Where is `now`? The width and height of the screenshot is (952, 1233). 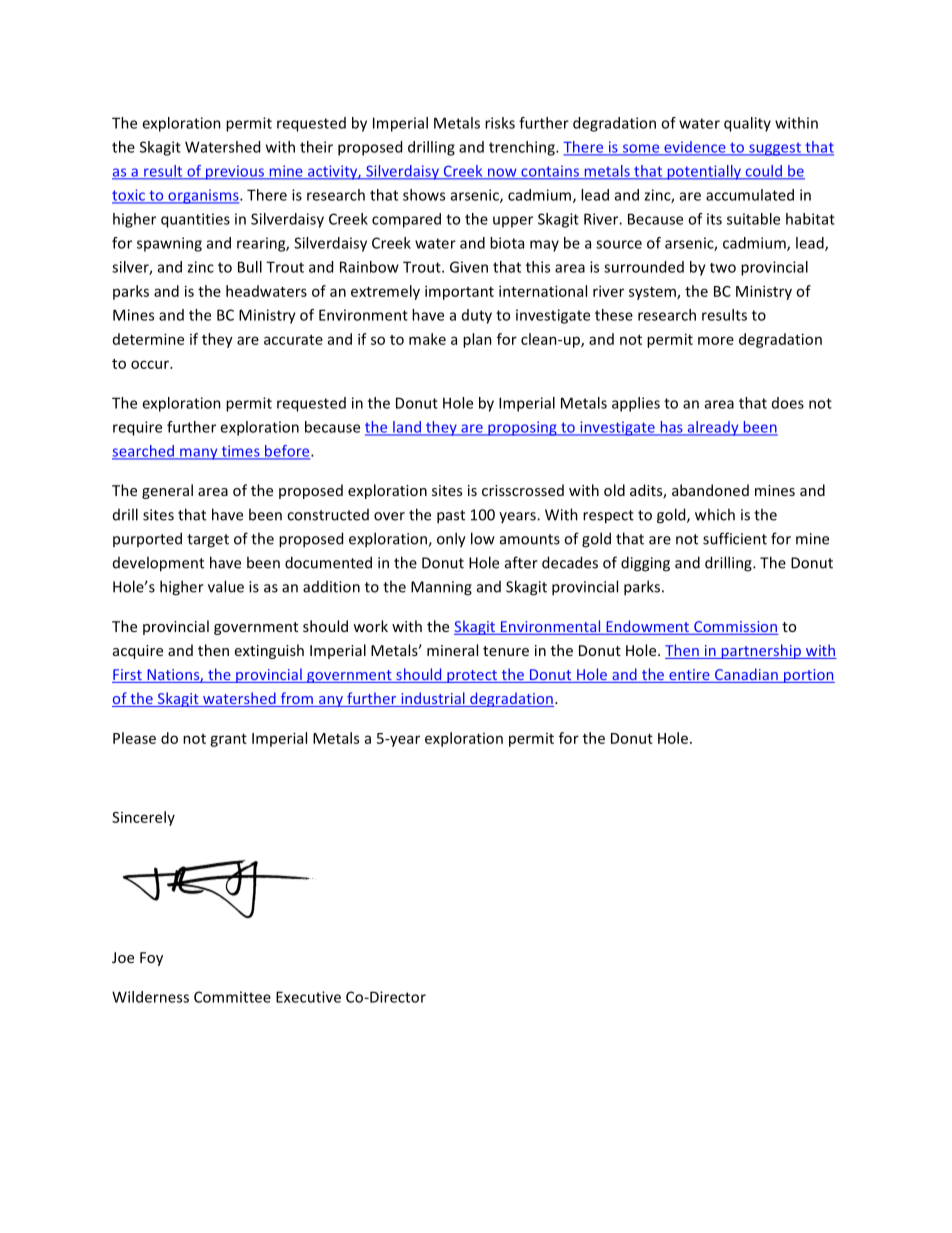
now is located at coordinates (502, 173).
